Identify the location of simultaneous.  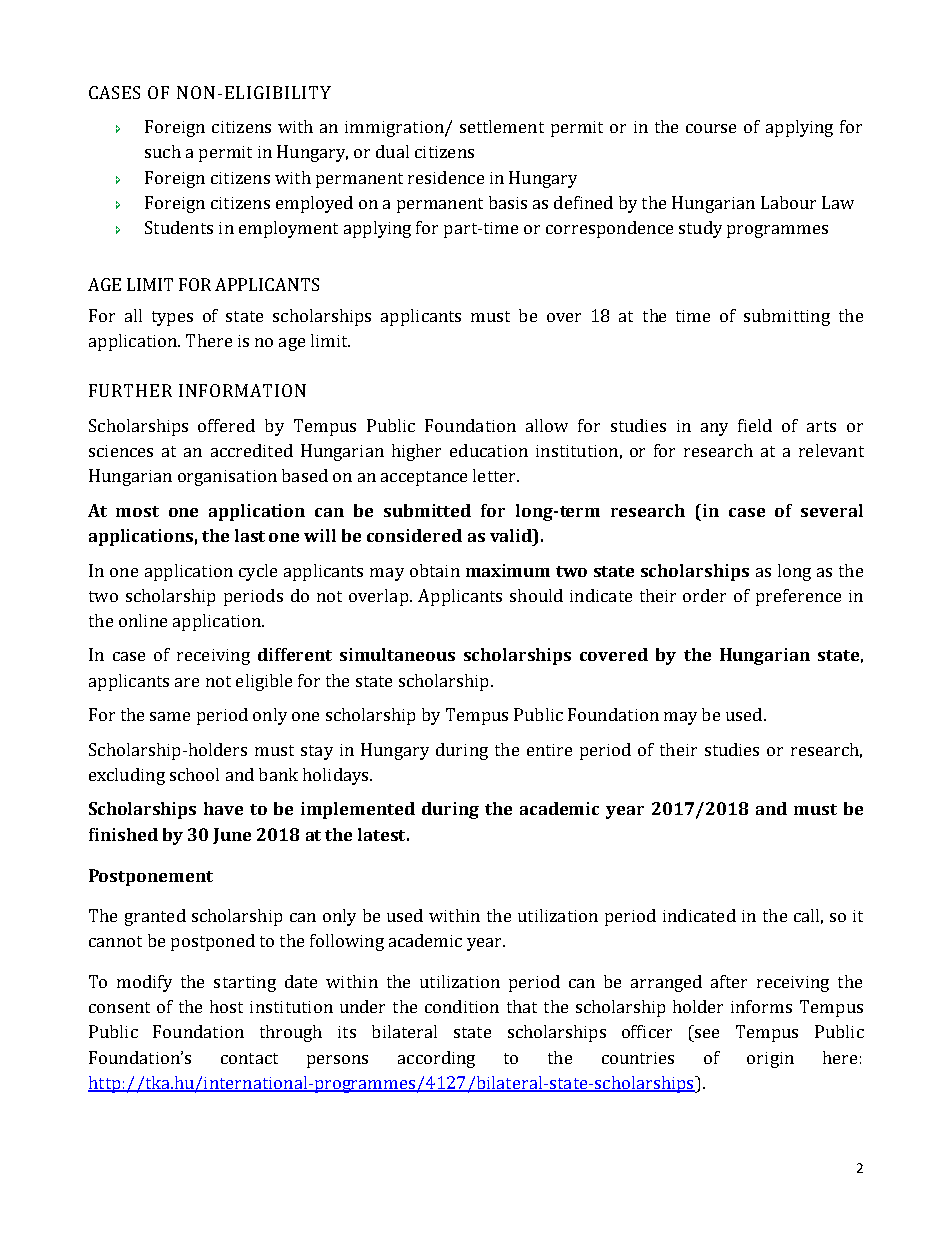
(397, 654).
